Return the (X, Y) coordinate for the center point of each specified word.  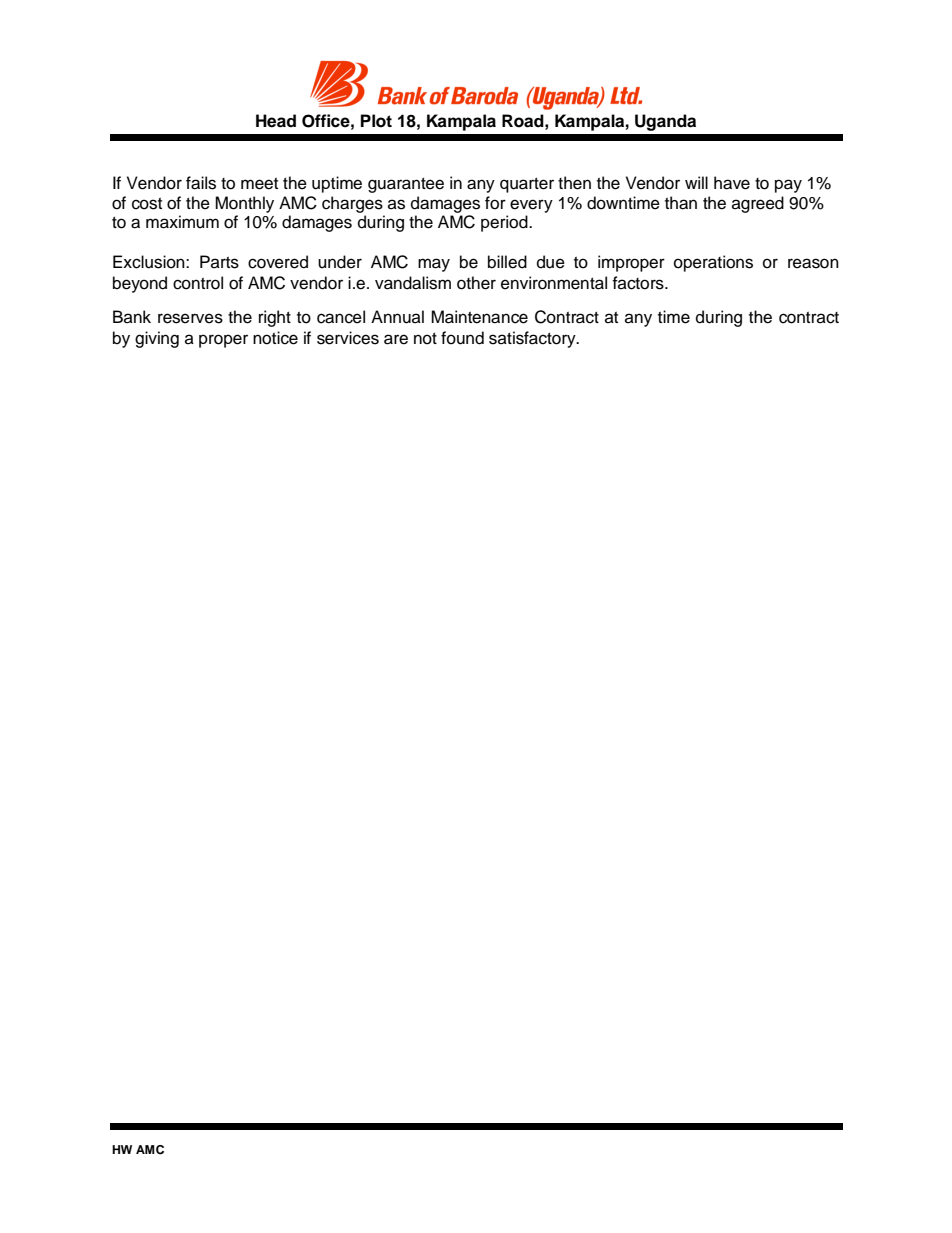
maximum (182, 222)
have (732, 183)
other (476, 283)
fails (201, 183)
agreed (758, 204)
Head (276, 121)
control (198, 283)
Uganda (665, 122)
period (505, 223)
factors (639, 283)
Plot (376, 121)
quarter (527, 185)
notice (275, 338)
